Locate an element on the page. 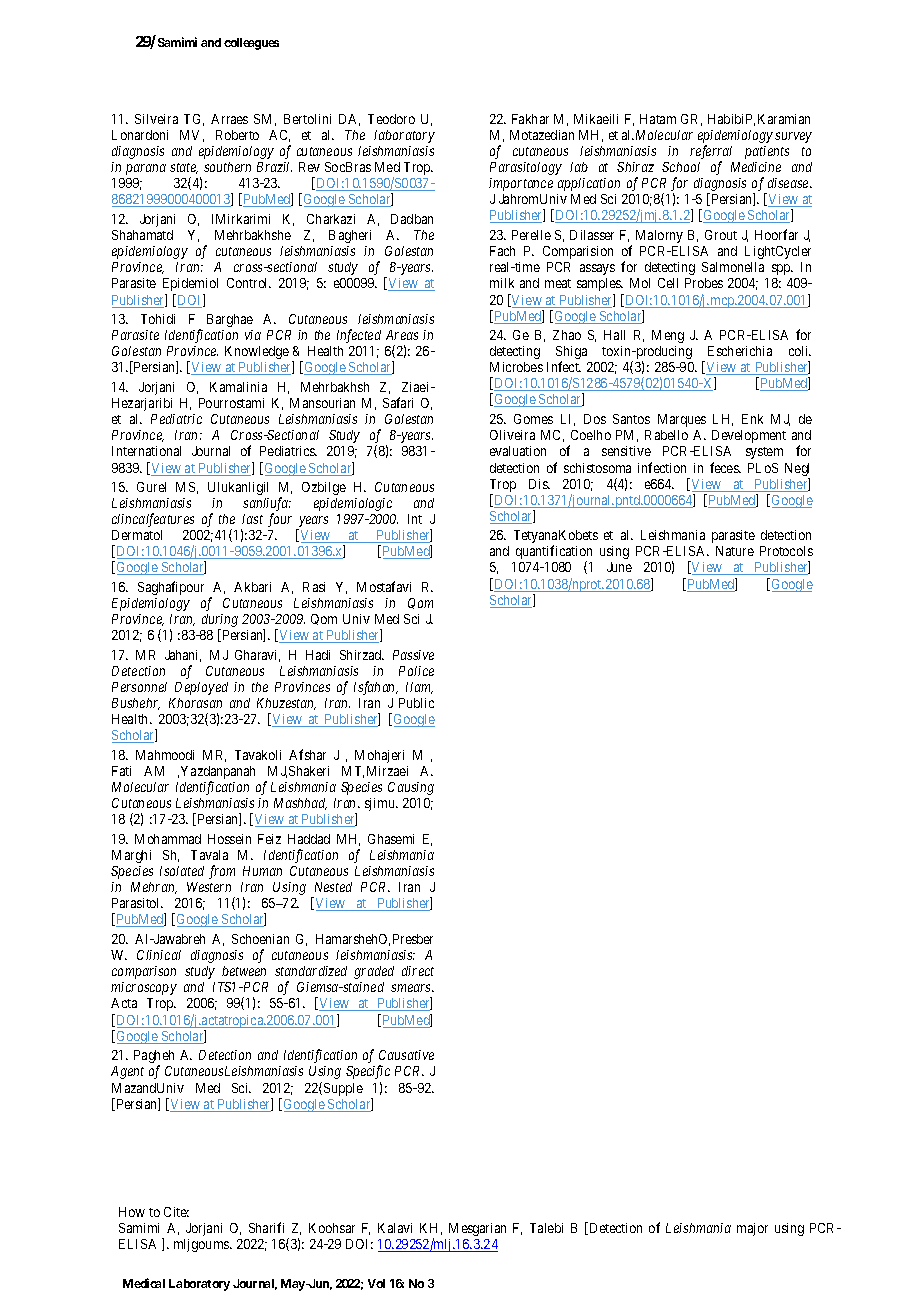 This image has height=1308, width=924. Police is located at coordinates (416, 671).
